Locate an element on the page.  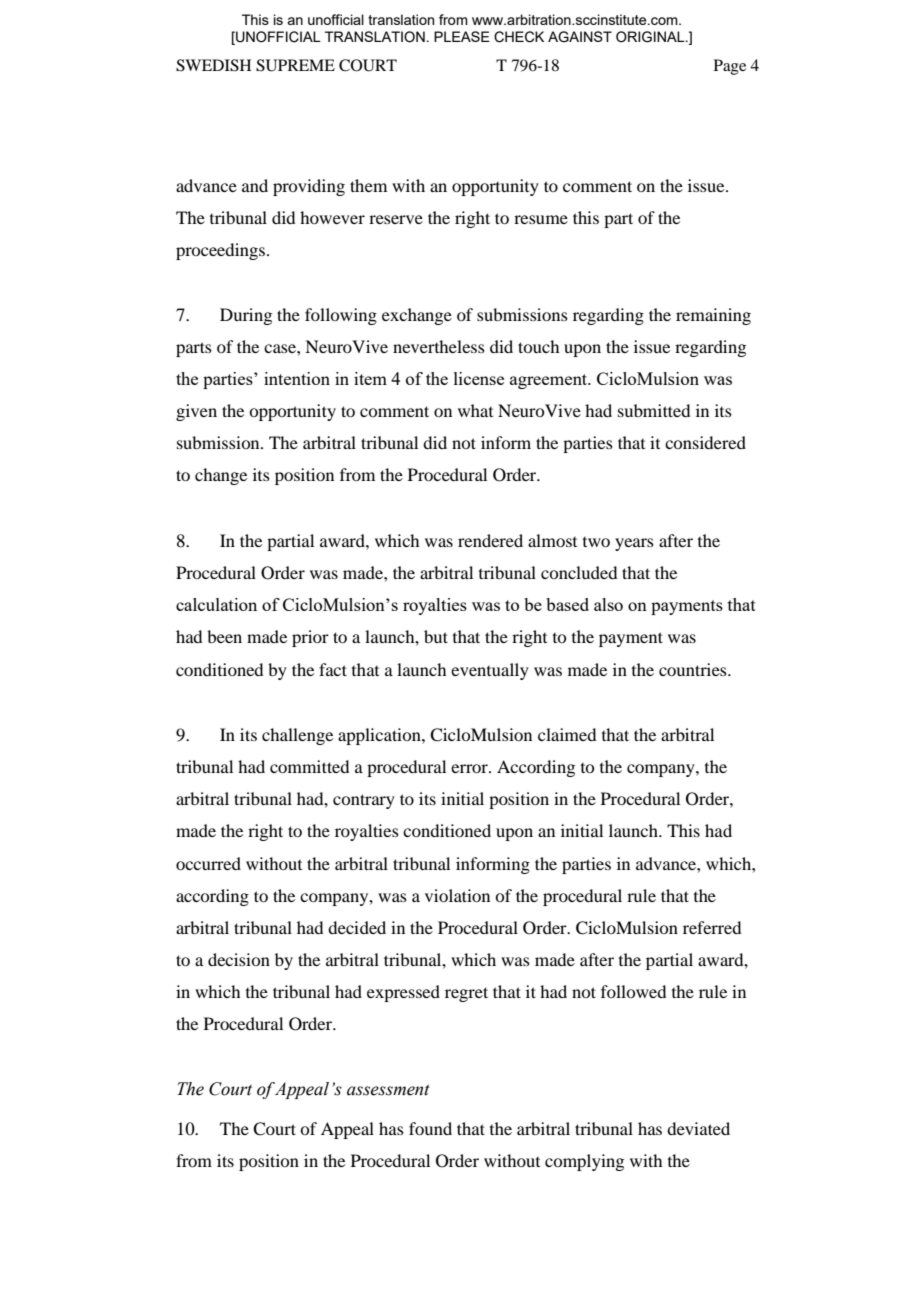
but is located at coordinates (436, 636).
